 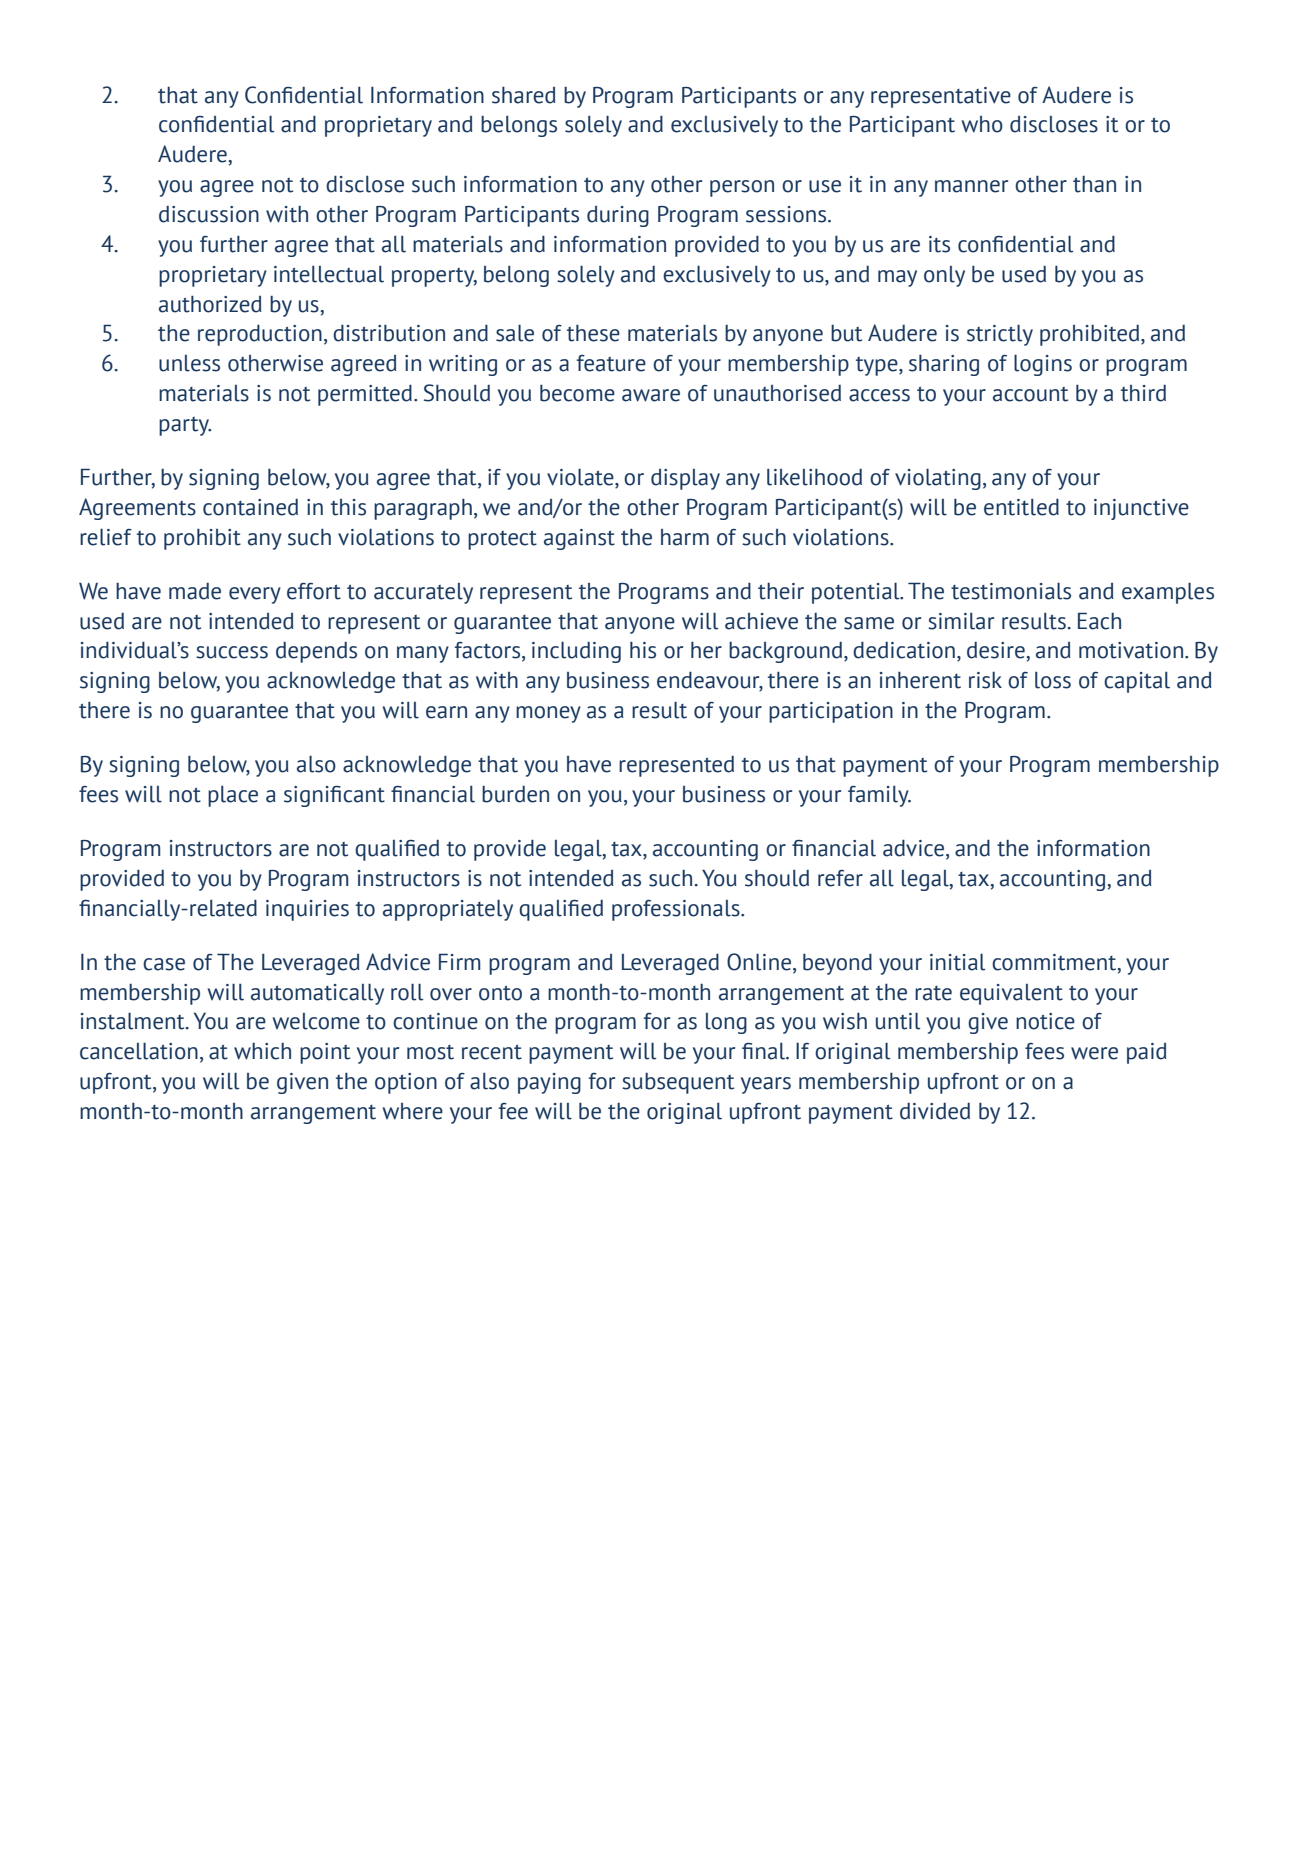 What do you see at coordinates (209, 214) in the document?
I see `discussion` at bounding box center [209, 214].
